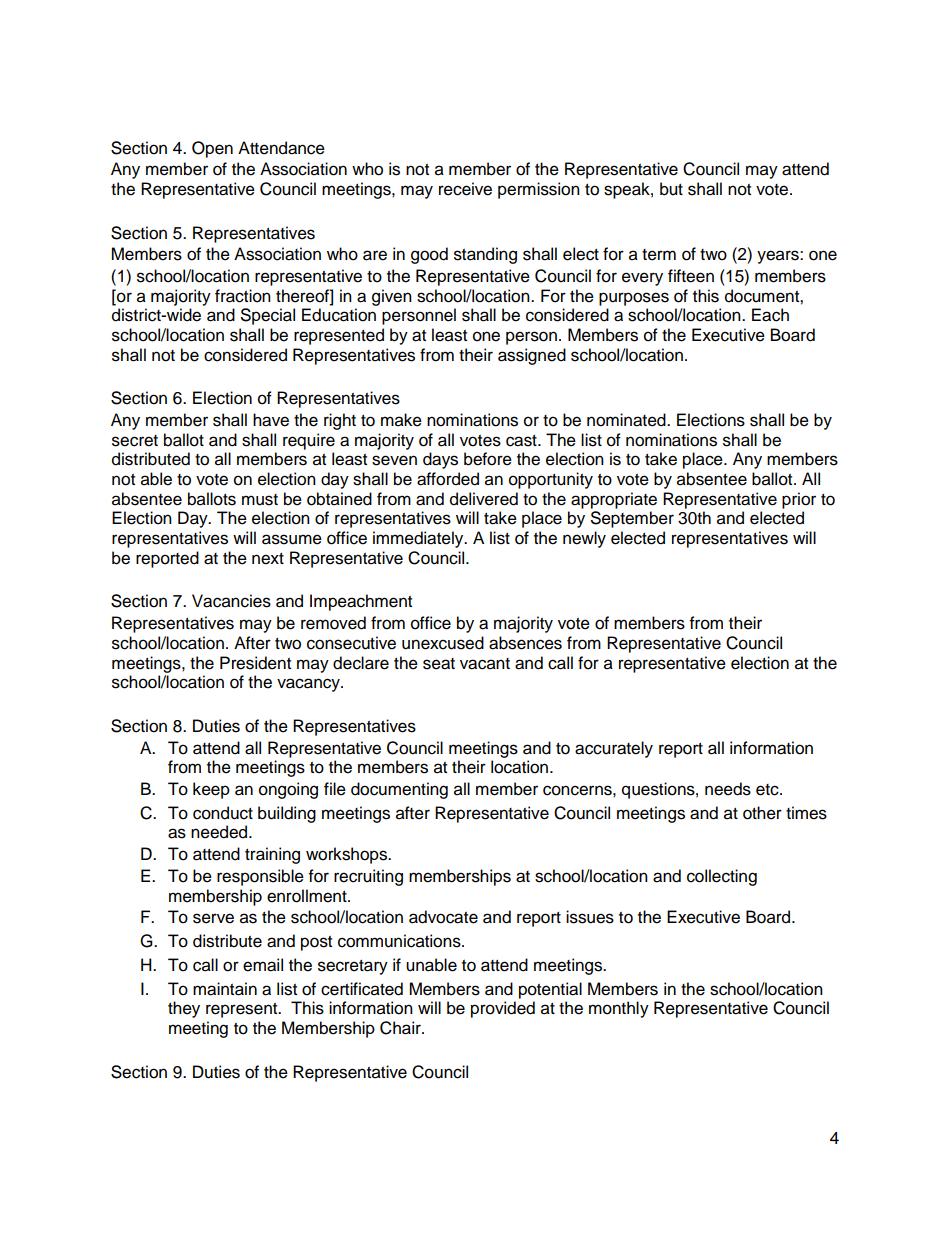 The height and width of the image is (1233, 952). I want to click on Open, so click(212, 149).
